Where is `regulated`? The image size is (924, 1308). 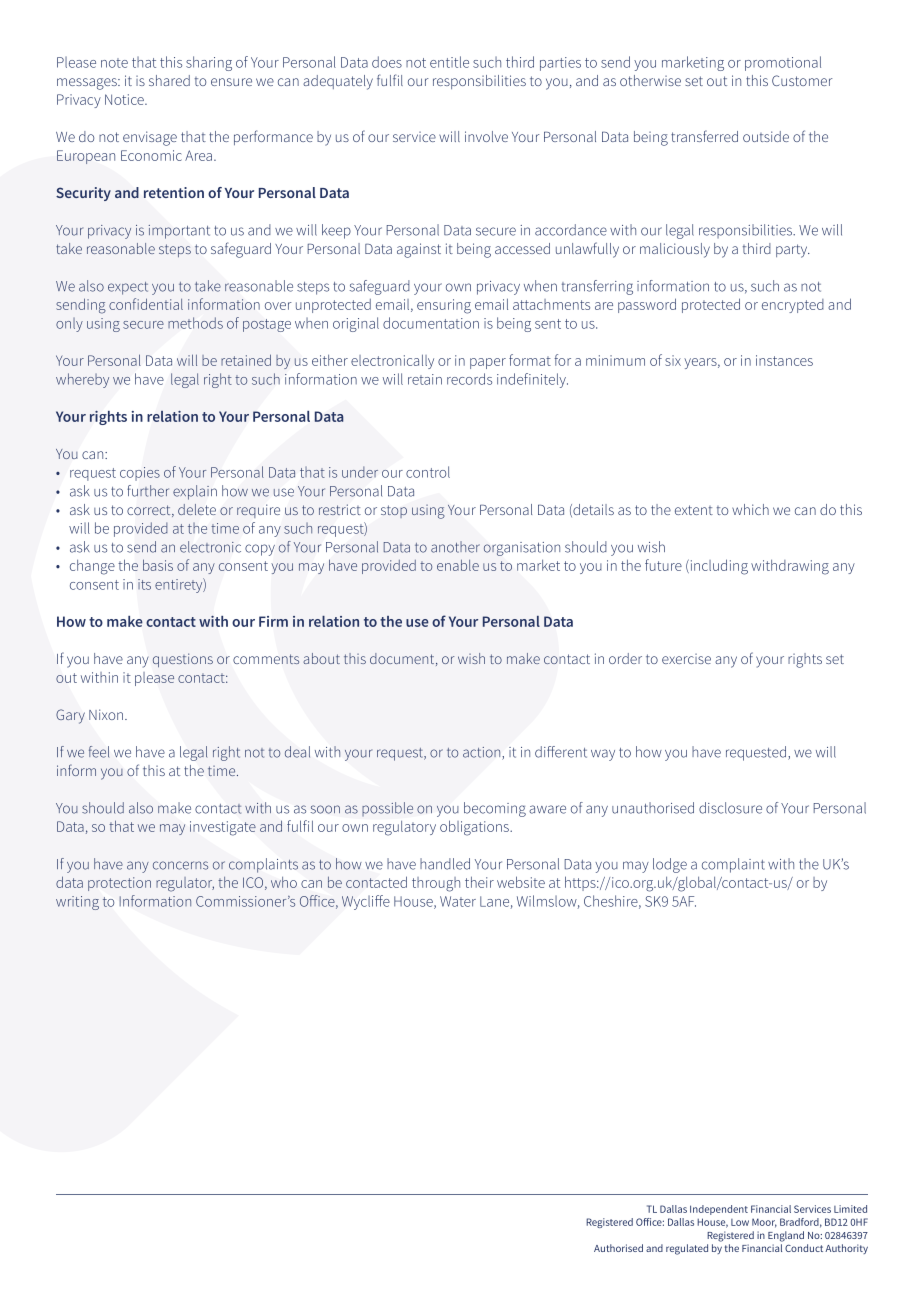
regulated is located at coordinates (687, 1249).
